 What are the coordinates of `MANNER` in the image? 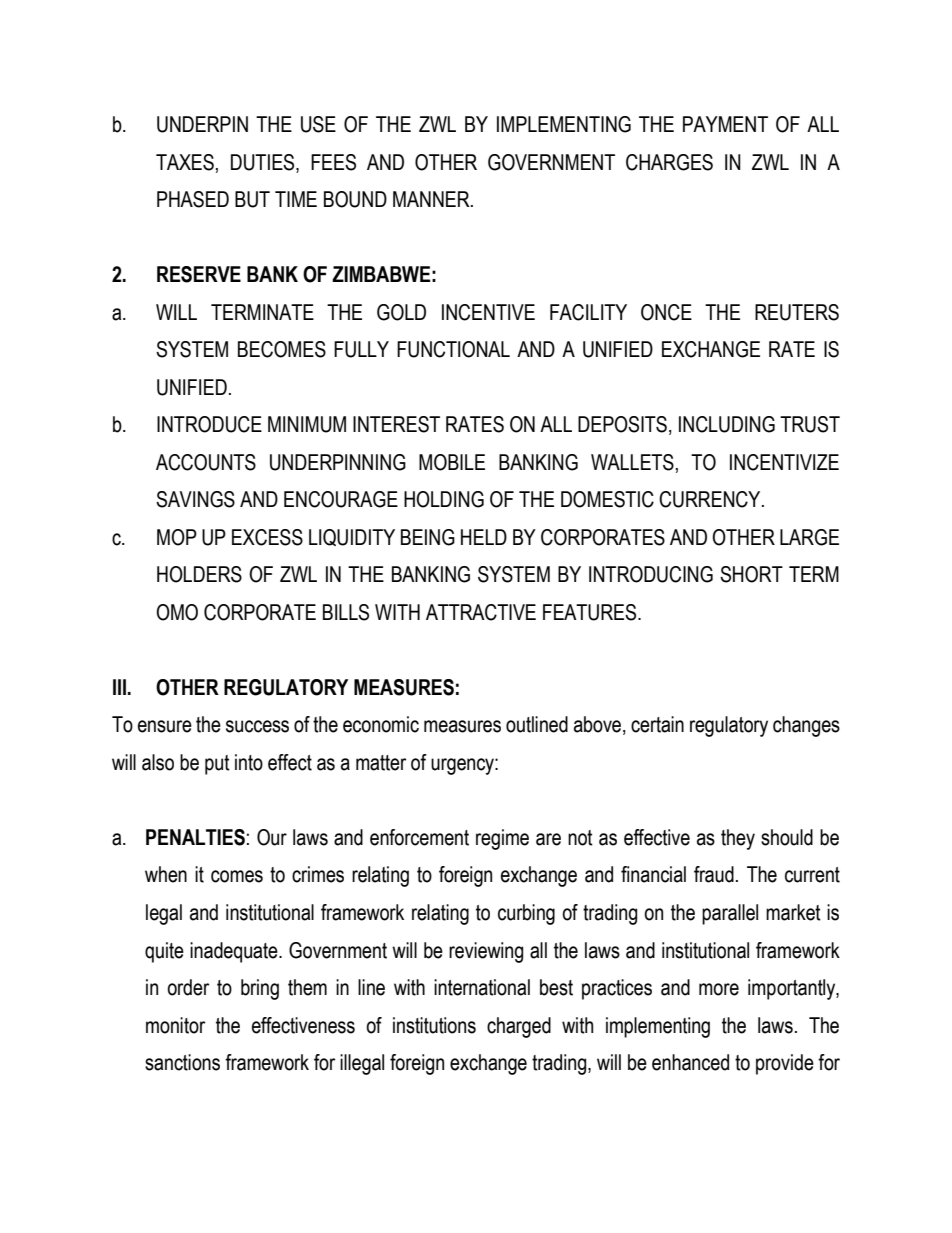 It's located at (432, 199).
